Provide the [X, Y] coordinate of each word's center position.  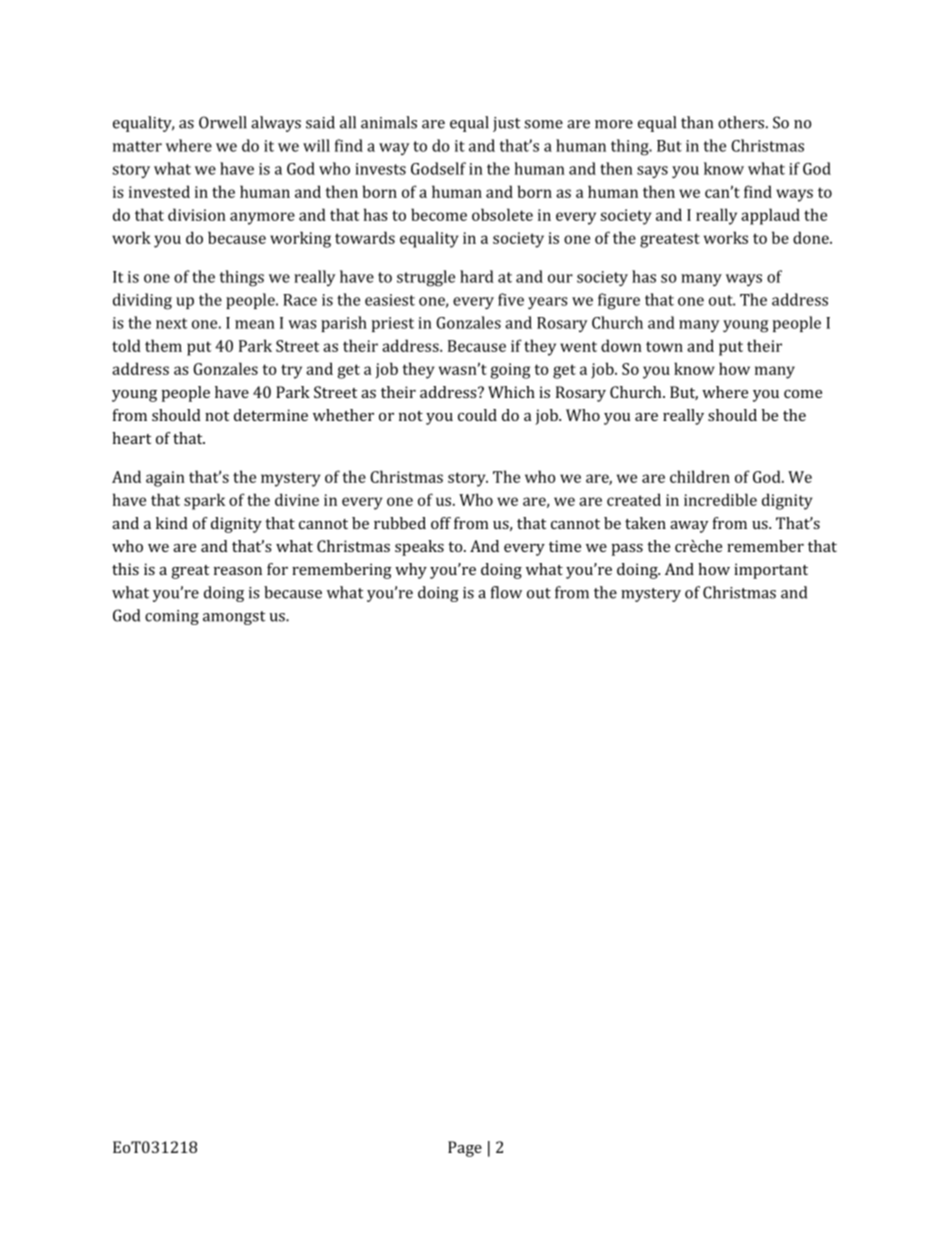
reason [238, 571]
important [771, 571]
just [506, 124]
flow [506, 592]
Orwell [223, 122]
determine [271, 415]
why [411, 571]
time [565, 546]
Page [465, 1149]
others [741, 122]
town [664, 346]
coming [172, 617]
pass [627, 550]
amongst [234, 618]
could [477, 415]
